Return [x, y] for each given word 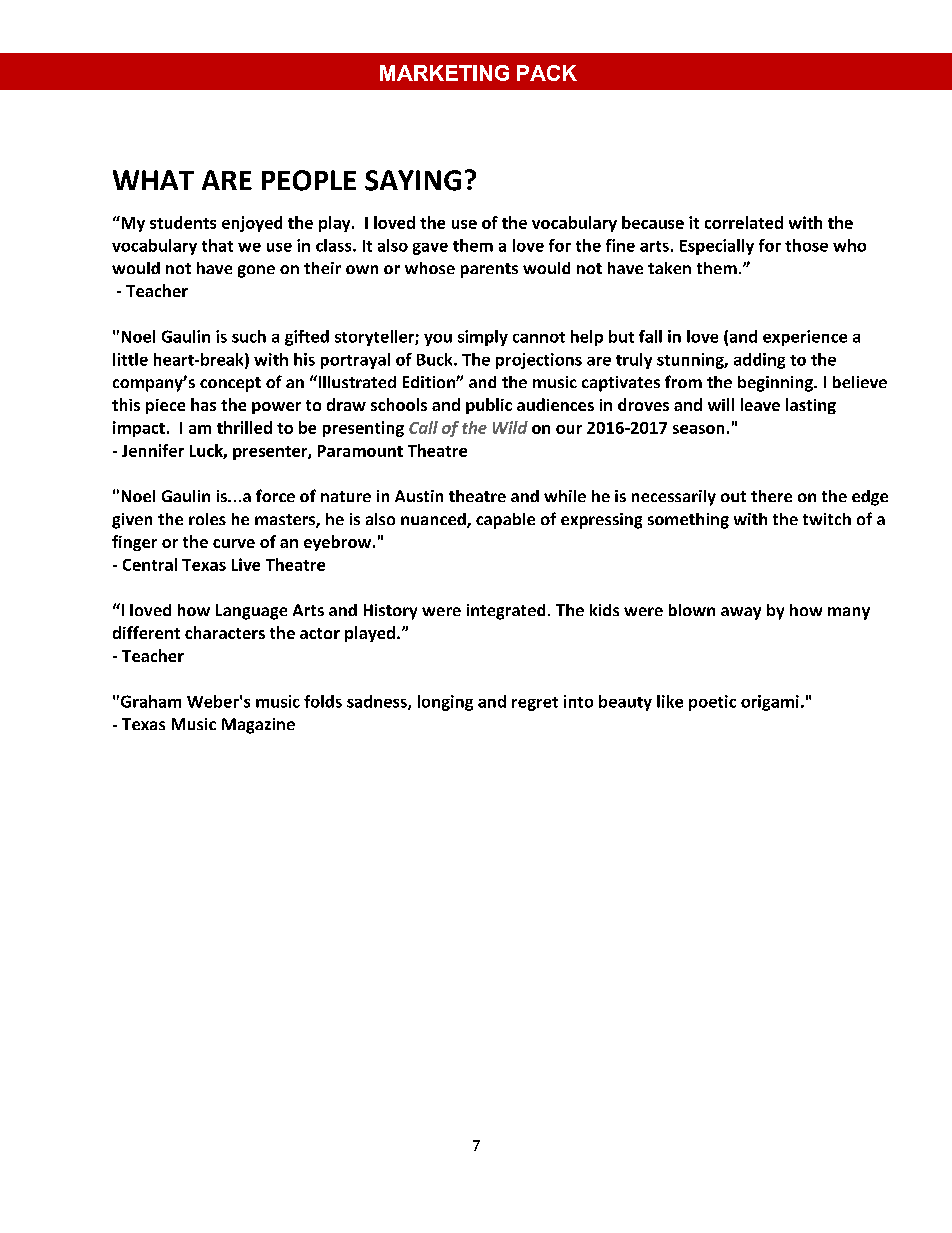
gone [256, 271]
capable [505, 521]
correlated [744, 222]
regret [535, 704]
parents [489, 270]
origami [770, 703]
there [771, 496]
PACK [547, 73]
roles [207, 519]
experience [805, 338]
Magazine [258, 726]
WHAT [153, 180]
